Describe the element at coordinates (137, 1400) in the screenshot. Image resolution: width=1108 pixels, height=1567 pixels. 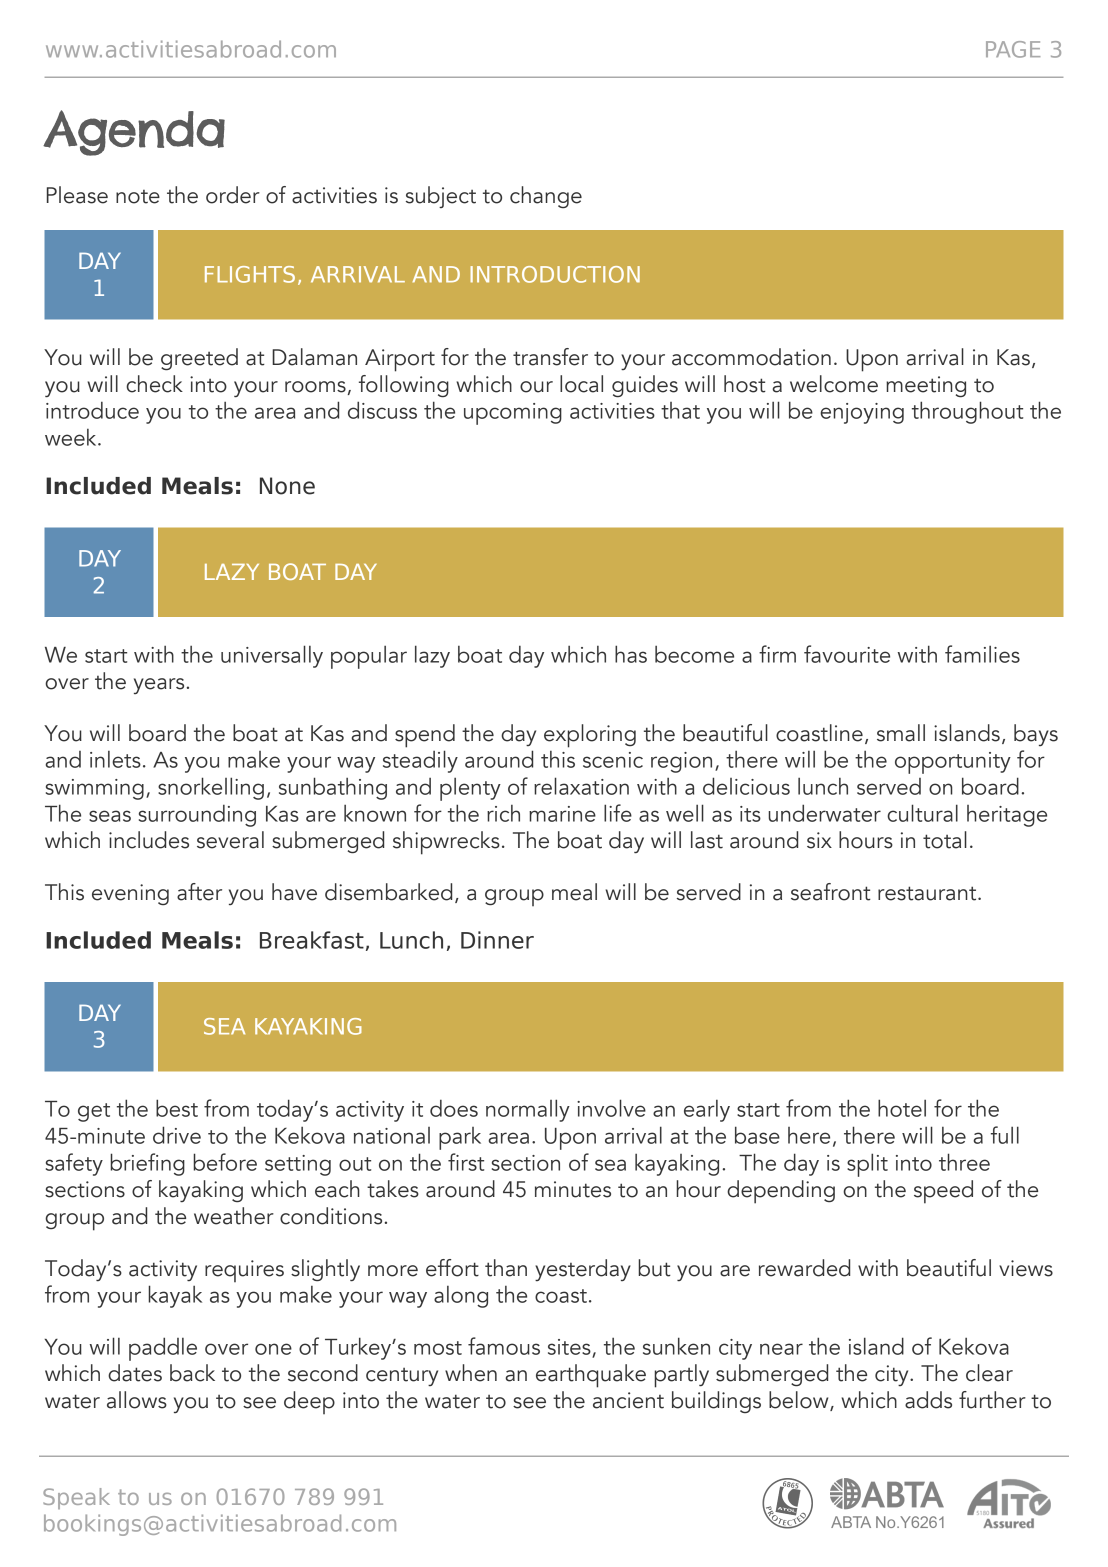
I see `allows` at that location.
